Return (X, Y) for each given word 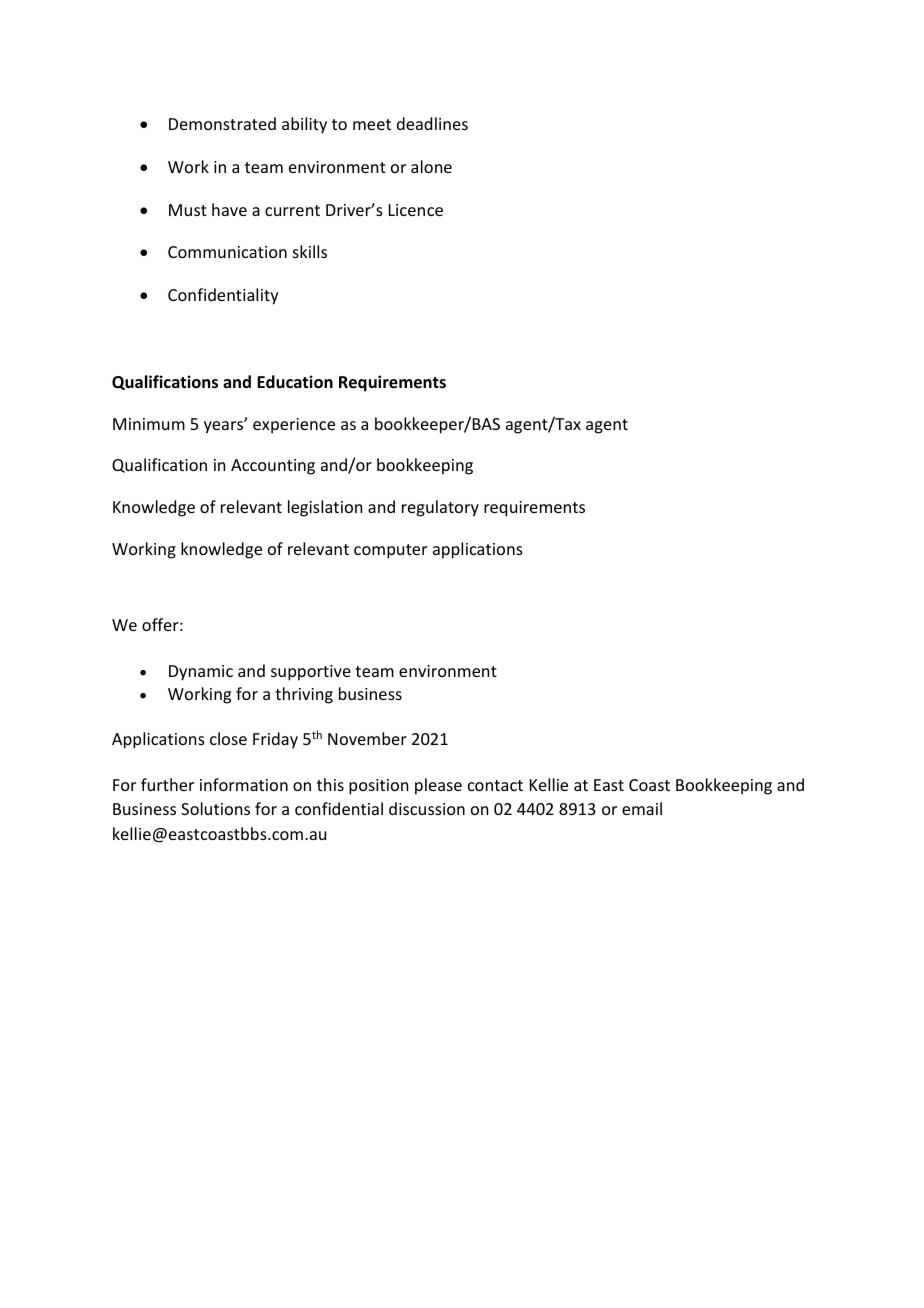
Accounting (273, 467)
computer (390, 551)
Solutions (215, 808)
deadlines (432, 123)
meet (372, 124)
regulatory (440, 508)
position (378, 787)
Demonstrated (222, 123)
